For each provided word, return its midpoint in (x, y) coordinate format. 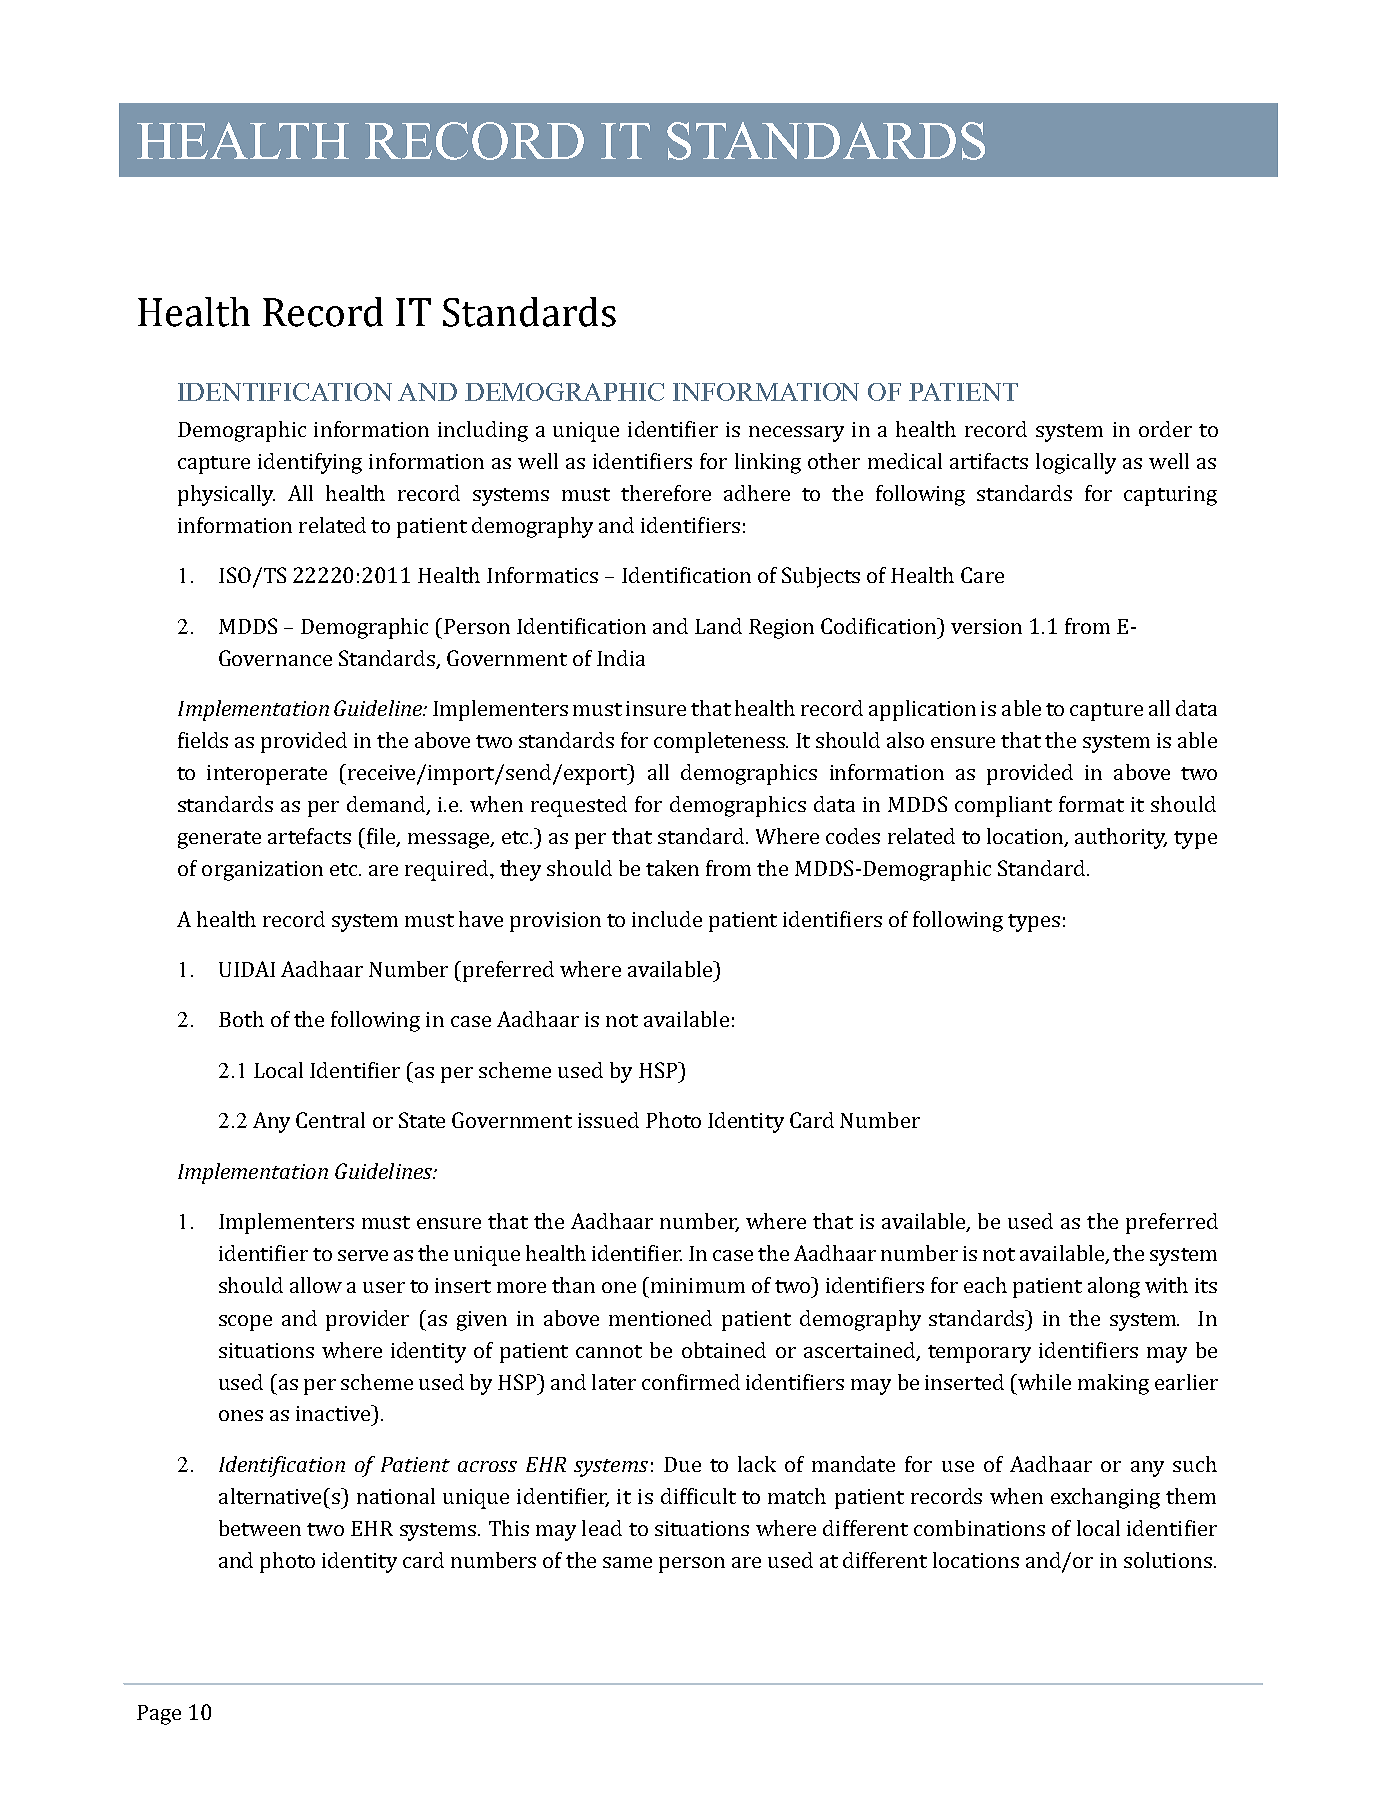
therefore (666, 493)
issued (608, 1120)
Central (330, 1120)
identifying (310, 463)
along (1114, 1287)
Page (159, 1715)
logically (1076, 463)
